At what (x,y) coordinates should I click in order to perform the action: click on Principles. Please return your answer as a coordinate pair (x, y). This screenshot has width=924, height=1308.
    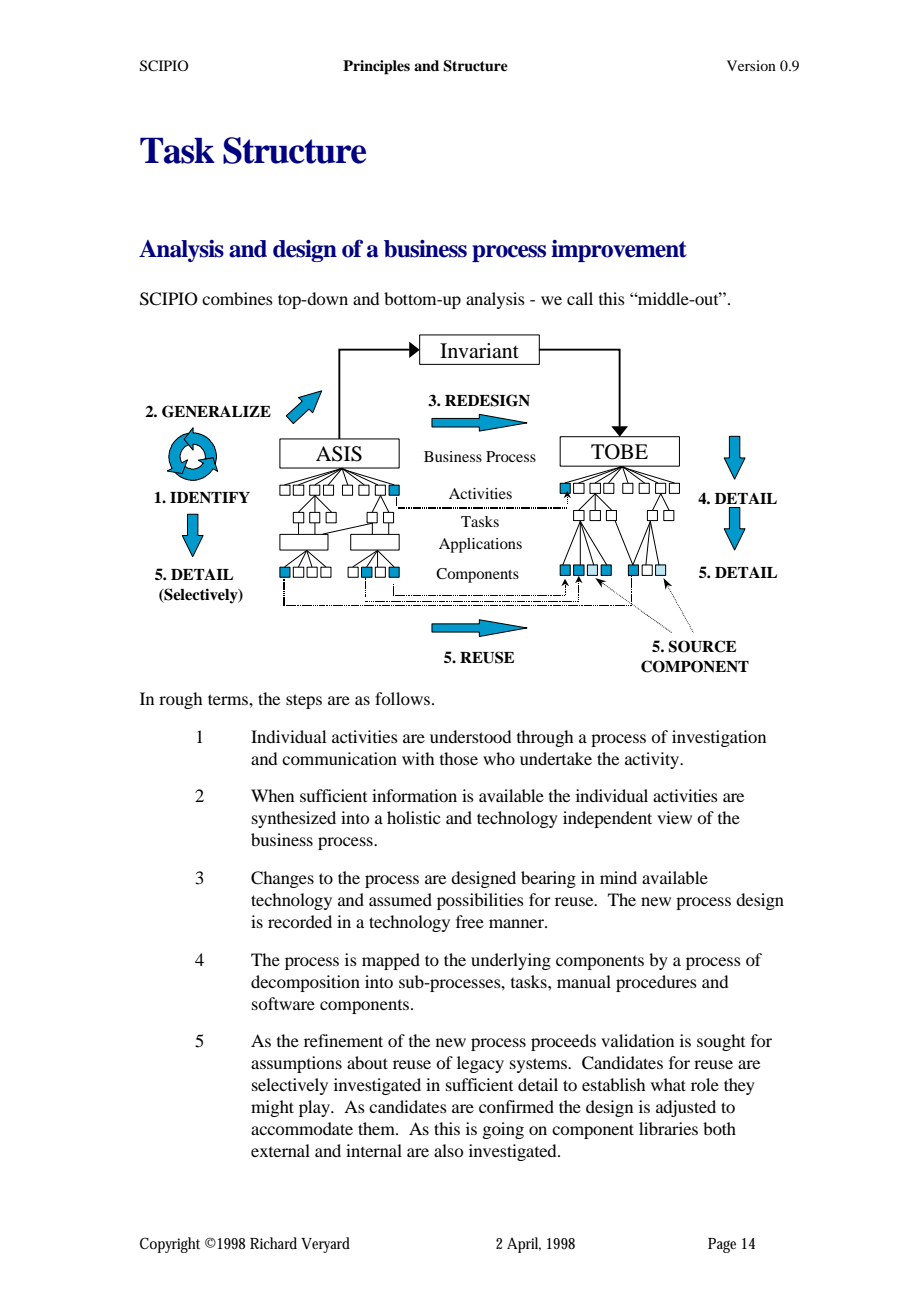
    Looking at the image, I should click on (376, 67).
